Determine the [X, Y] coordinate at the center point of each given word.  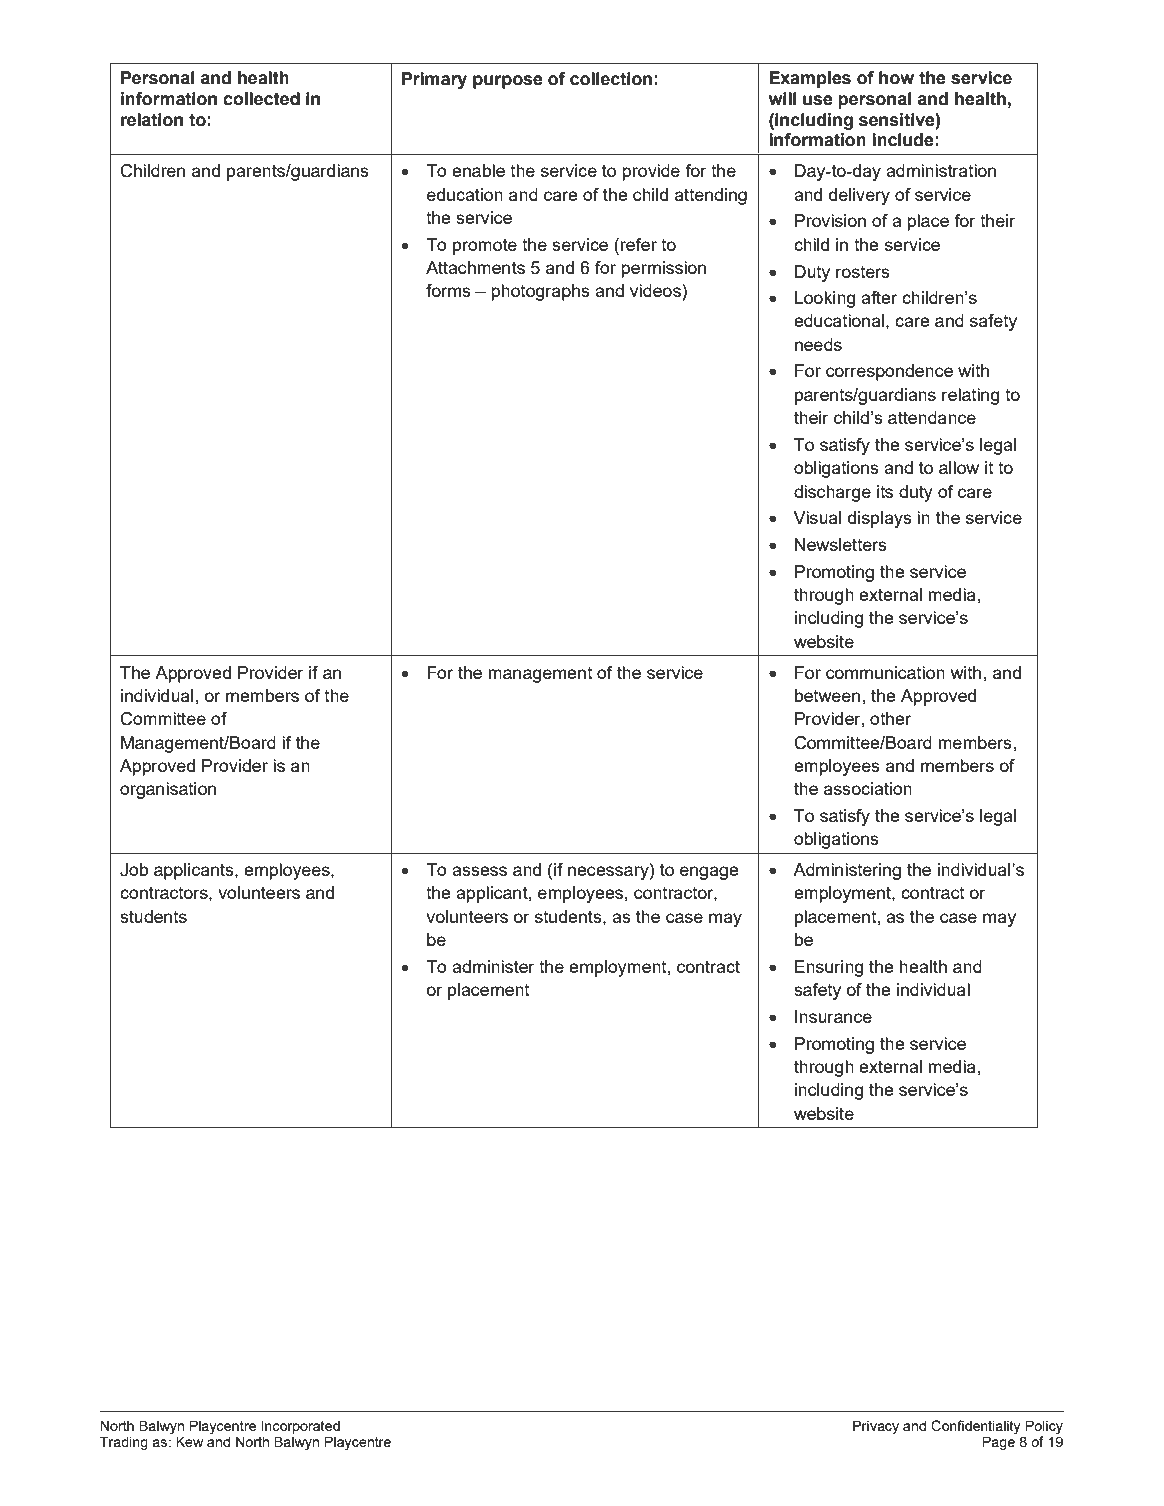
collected [261, 99]
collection [611, 79]
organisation [168, 790]
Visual [817, 517]
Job [134, 870]
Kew [189, 1441]
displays [880, 519]
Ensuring [829, 968]
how [896, 78]
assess [479, 871]
